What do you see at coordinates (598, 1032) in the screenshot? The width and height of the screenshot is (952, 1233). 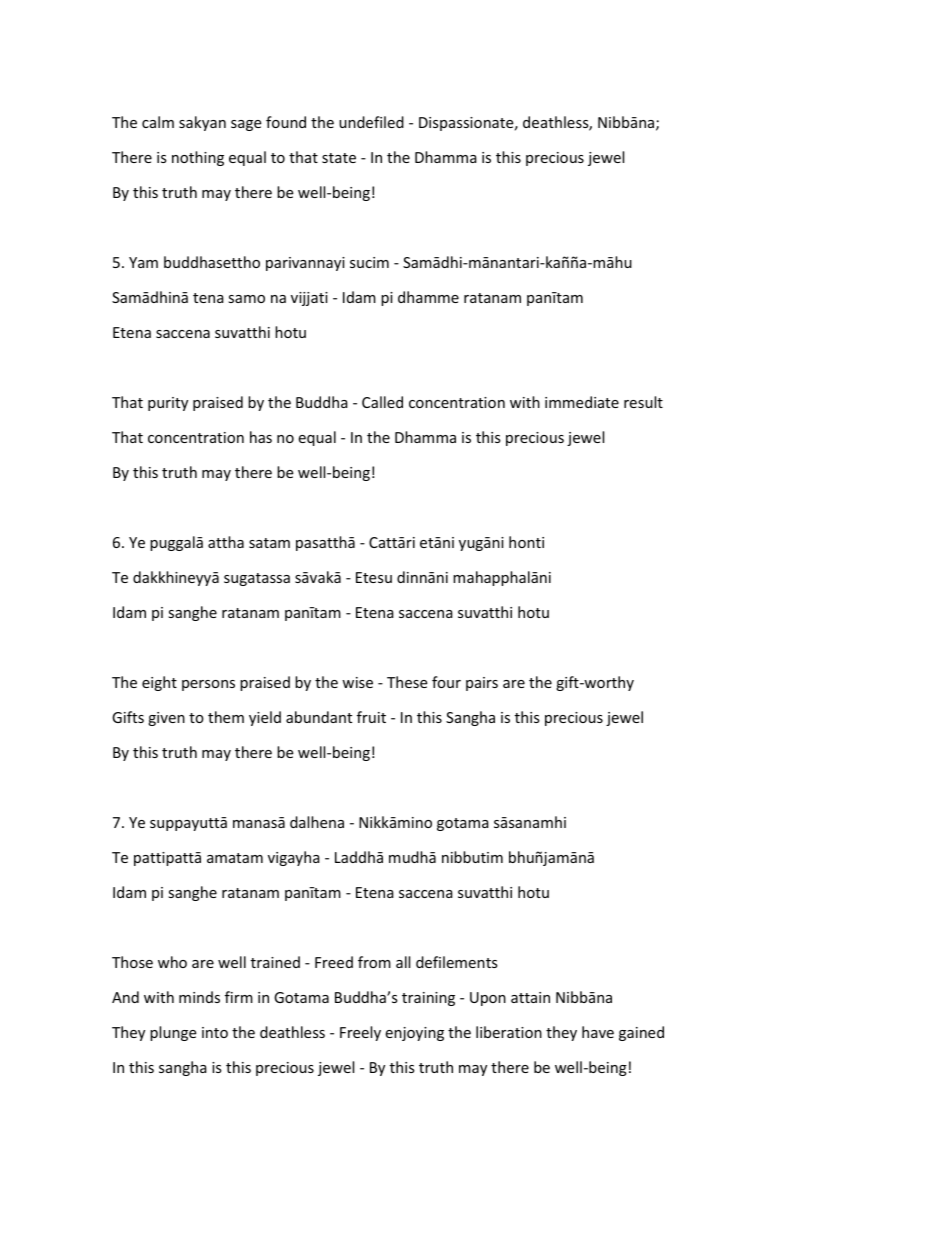 I see `have` at bounding box center [598, 1032].
